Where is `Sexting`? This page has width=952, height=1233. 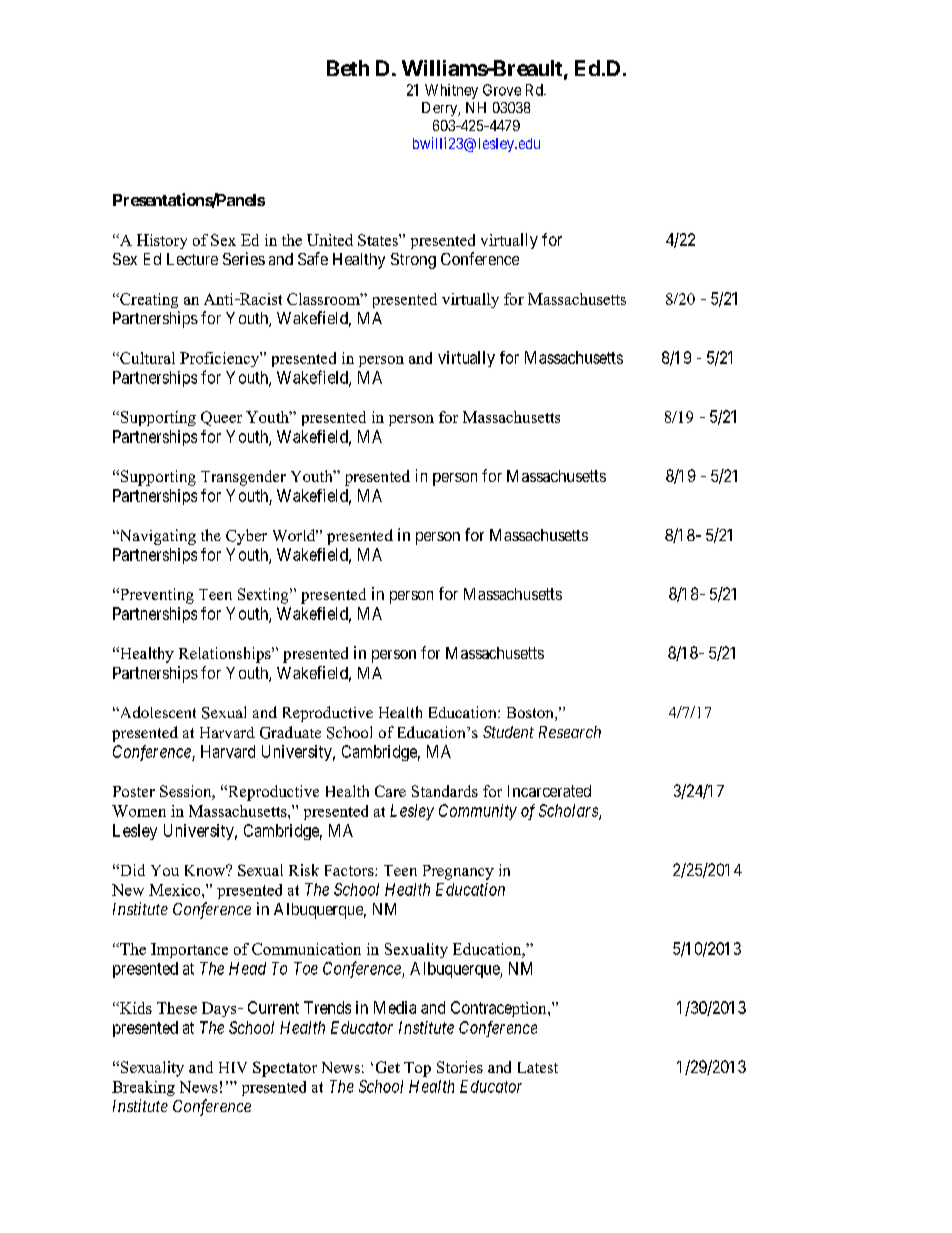 Sexting is located at coordinates (264, 596).
